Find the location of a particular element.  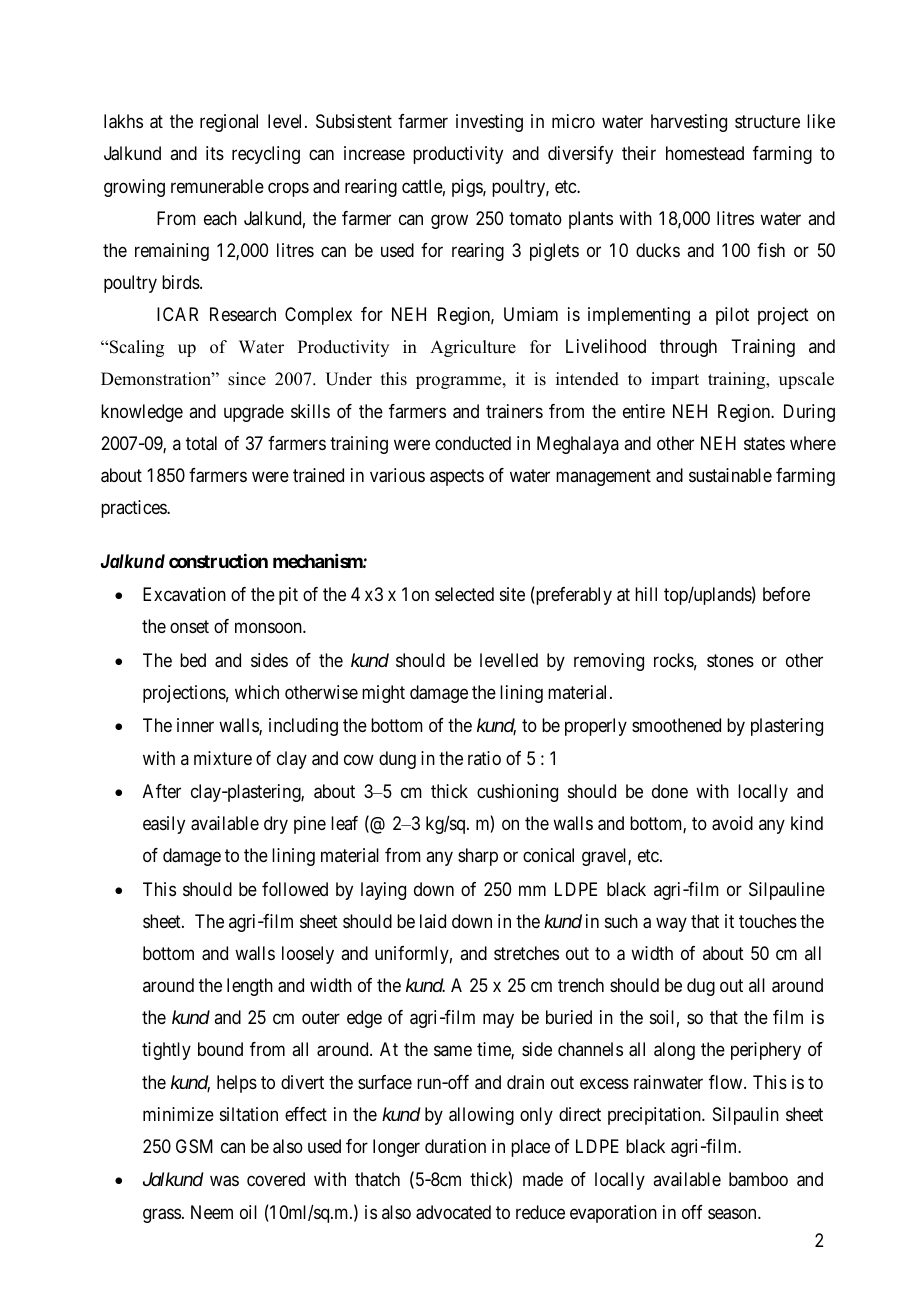

avoid is located at coordinates (732, 823).
